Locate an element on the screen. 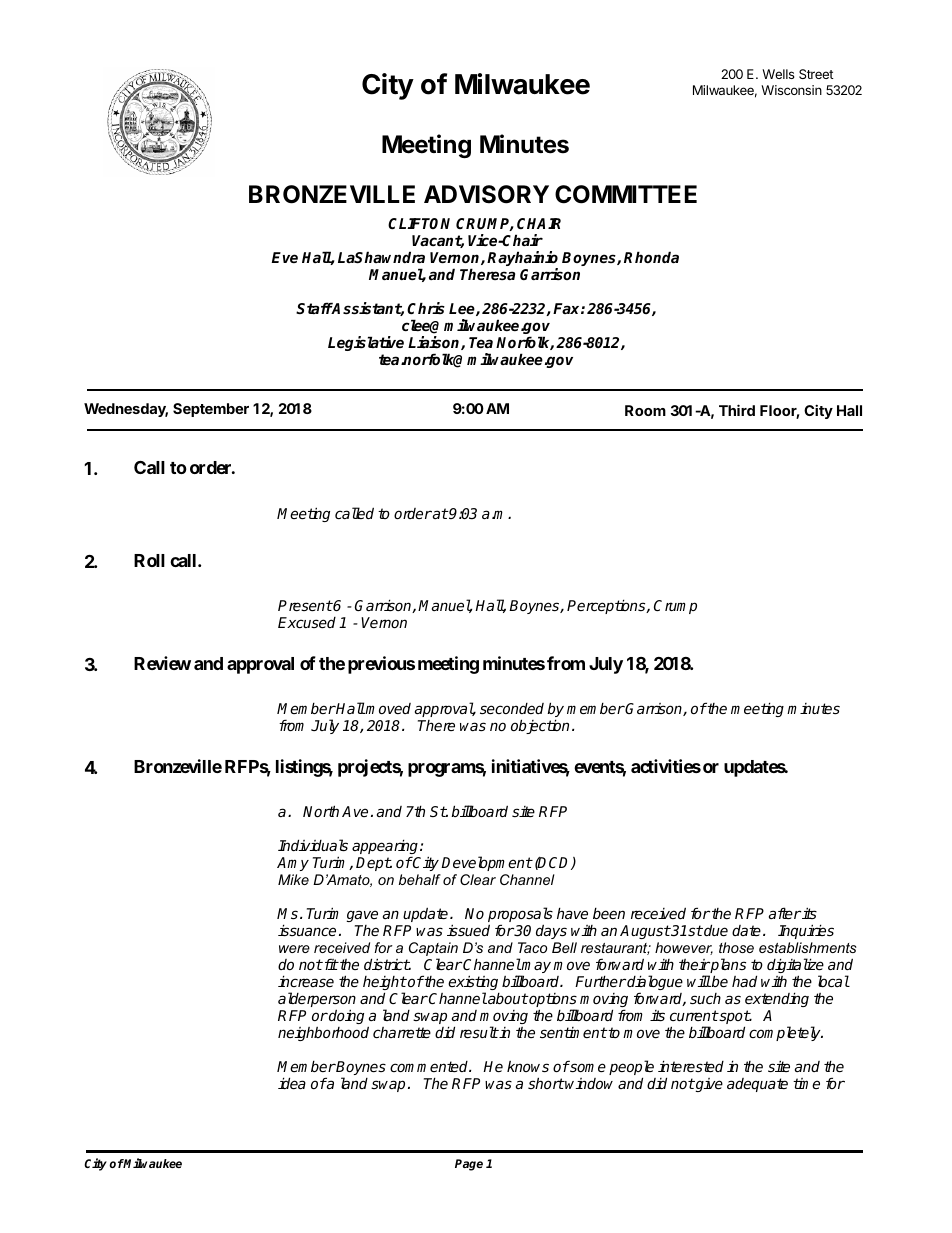 The image size is (952, 1233). Wells is located at coordinates (778, 74).
